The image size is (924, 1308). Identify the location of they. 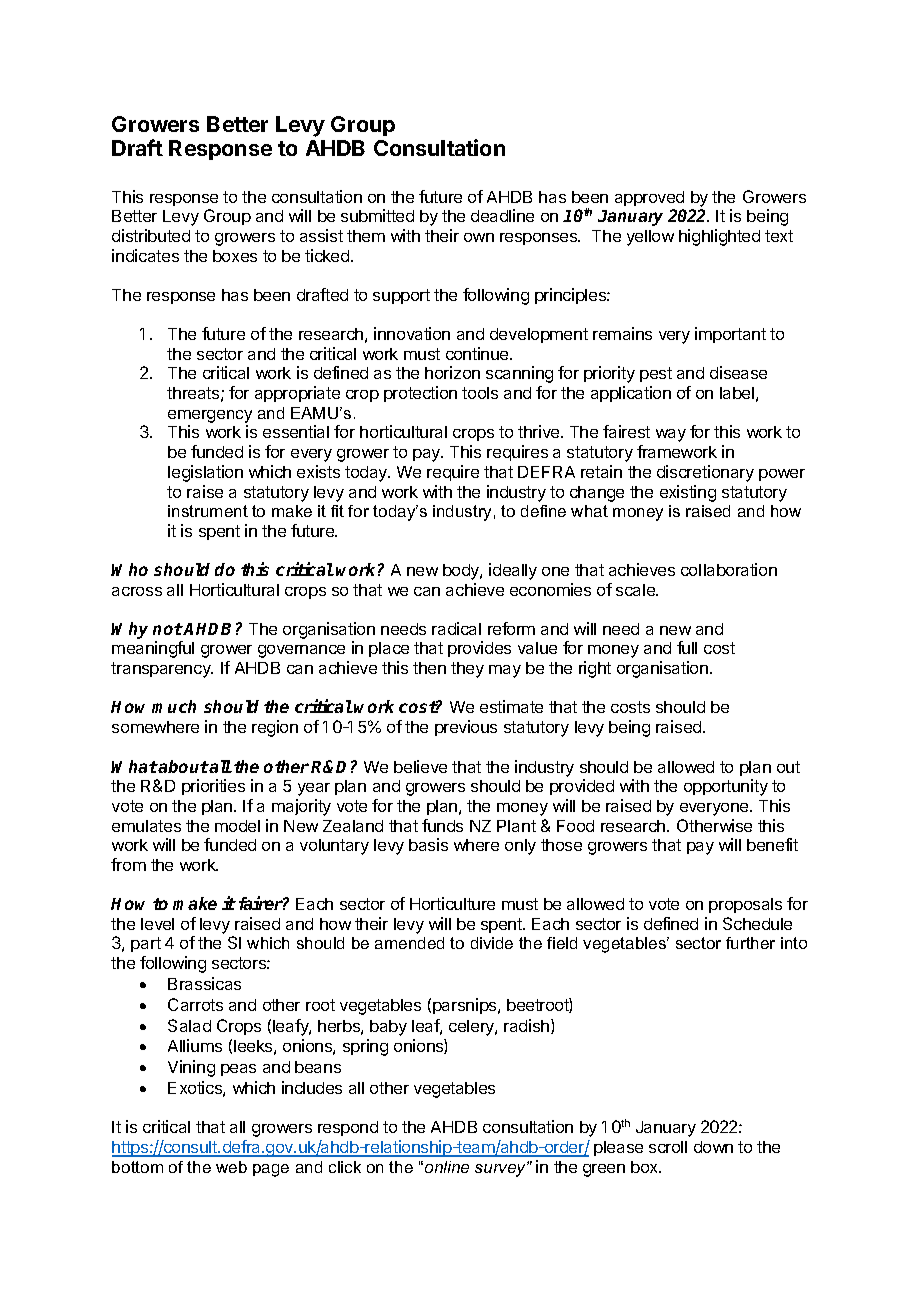
(467, 670).
